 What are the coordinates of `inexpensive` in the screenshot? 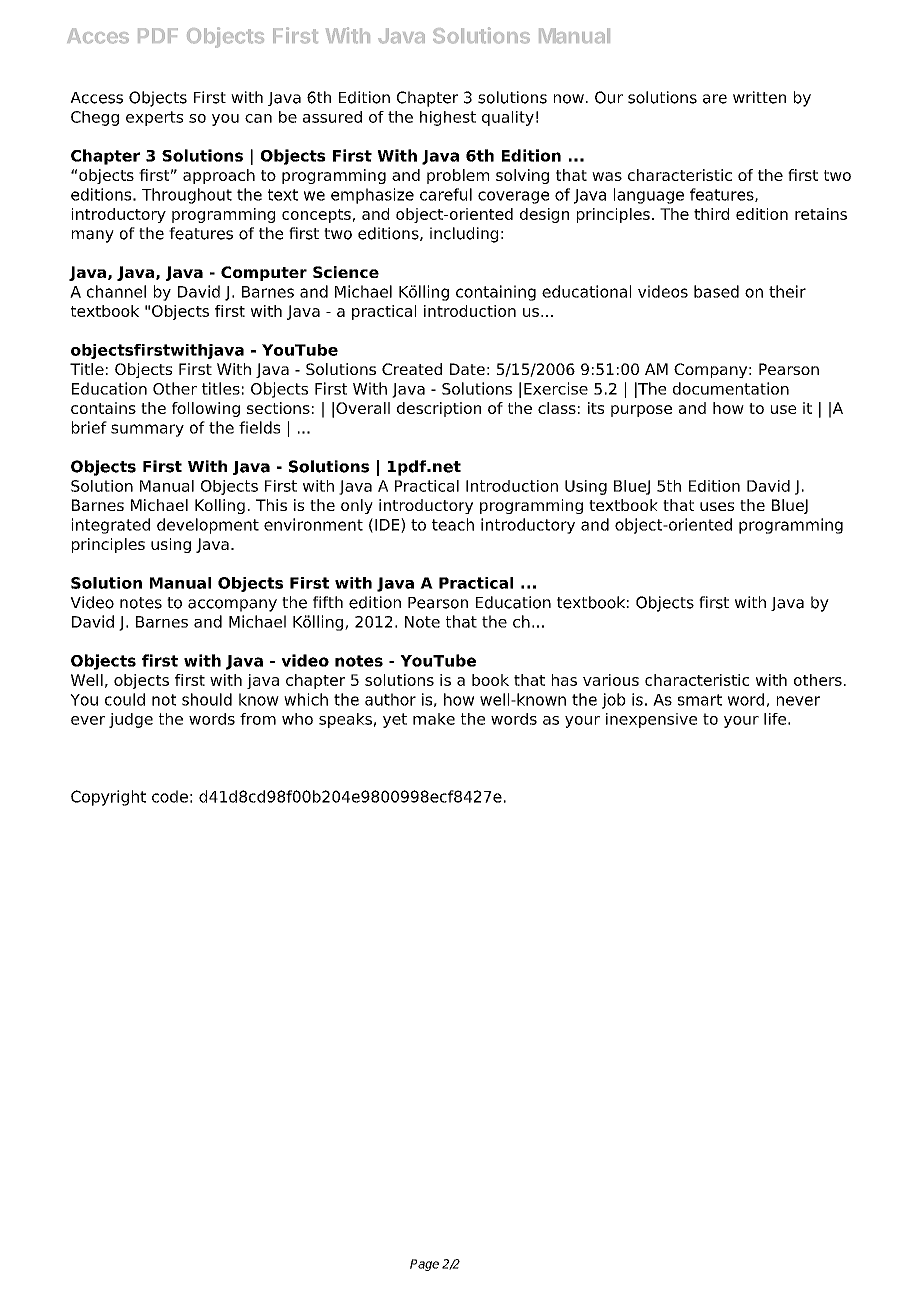 It's located at (651, 720).
